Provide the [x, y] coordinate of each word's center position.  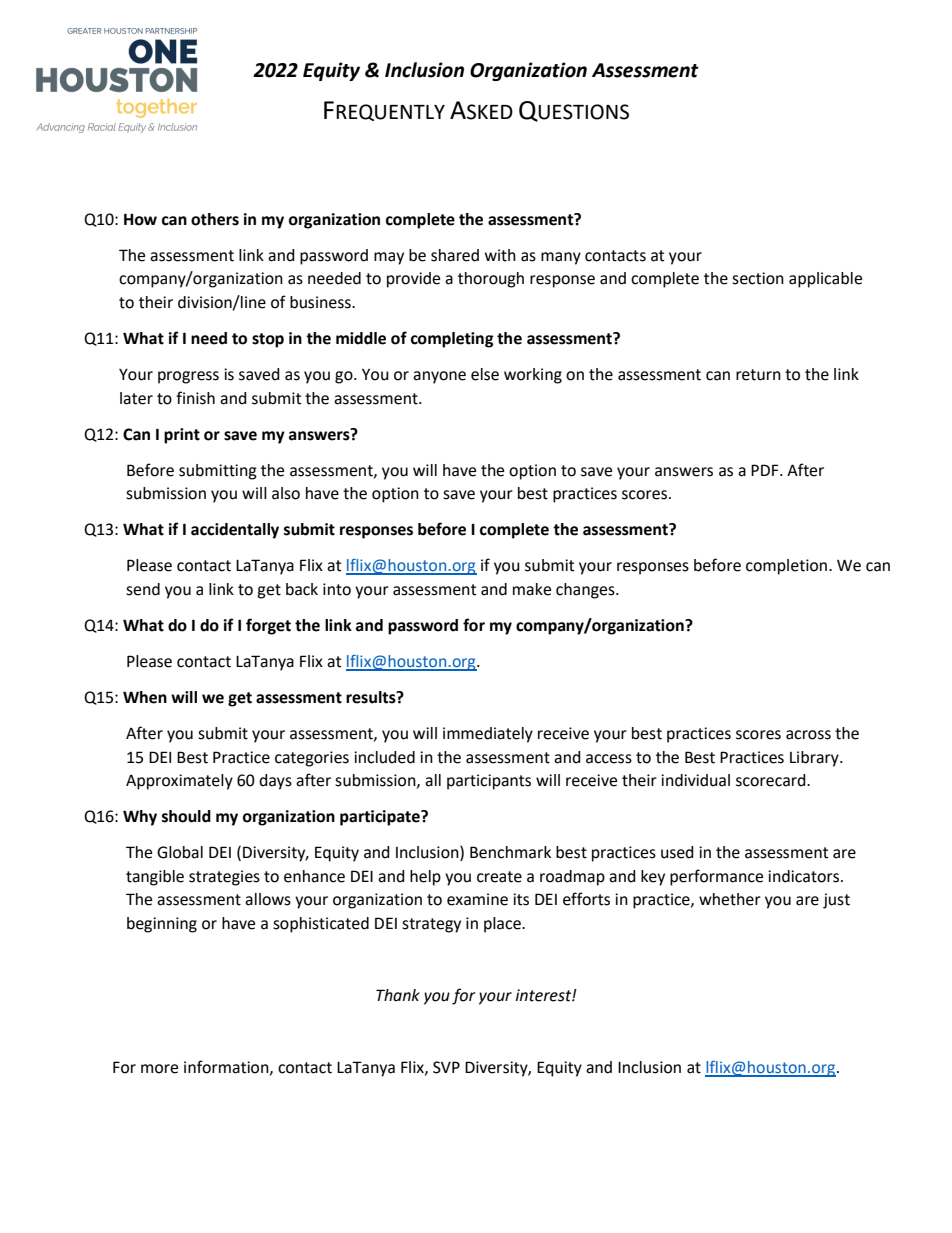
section [758, 278]
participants [489, 782]
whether [730, 899]
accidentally [235, 531]
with [500, 255]
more [159, 1069]
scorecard [772, 780]
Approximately [179, 782]
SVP [446, 1067]
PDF [766, 470]
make [532, 589]
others [215, 219]
